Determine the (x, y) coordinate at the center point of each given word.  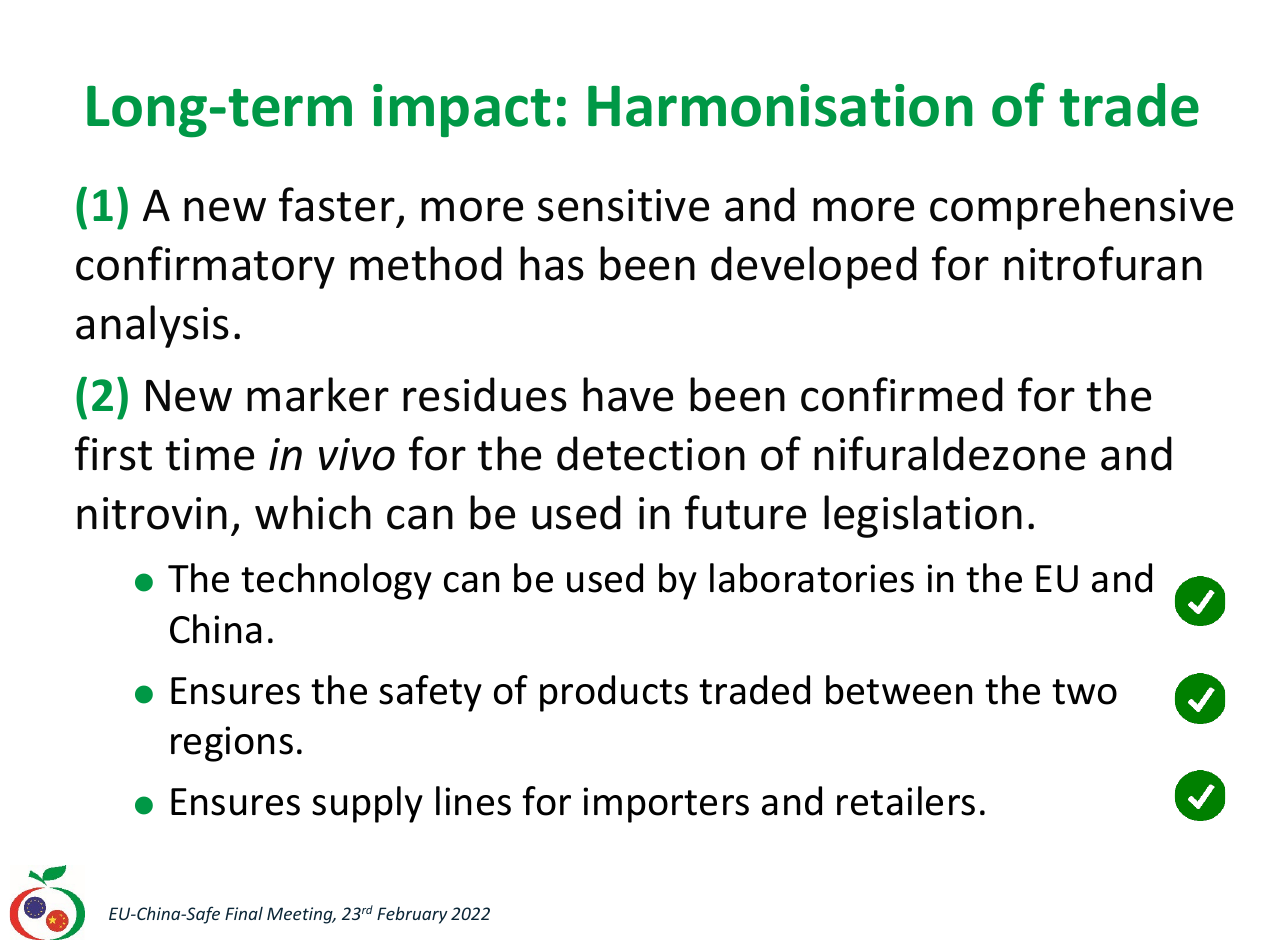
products (614, 693)
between (899, 690)
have (628, 394)
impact (462, 110)
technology (336, 581)
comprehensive (1081, 208)
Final (244, 913)
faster (337, 204)
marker (318, 394)
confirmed (902, 394)
